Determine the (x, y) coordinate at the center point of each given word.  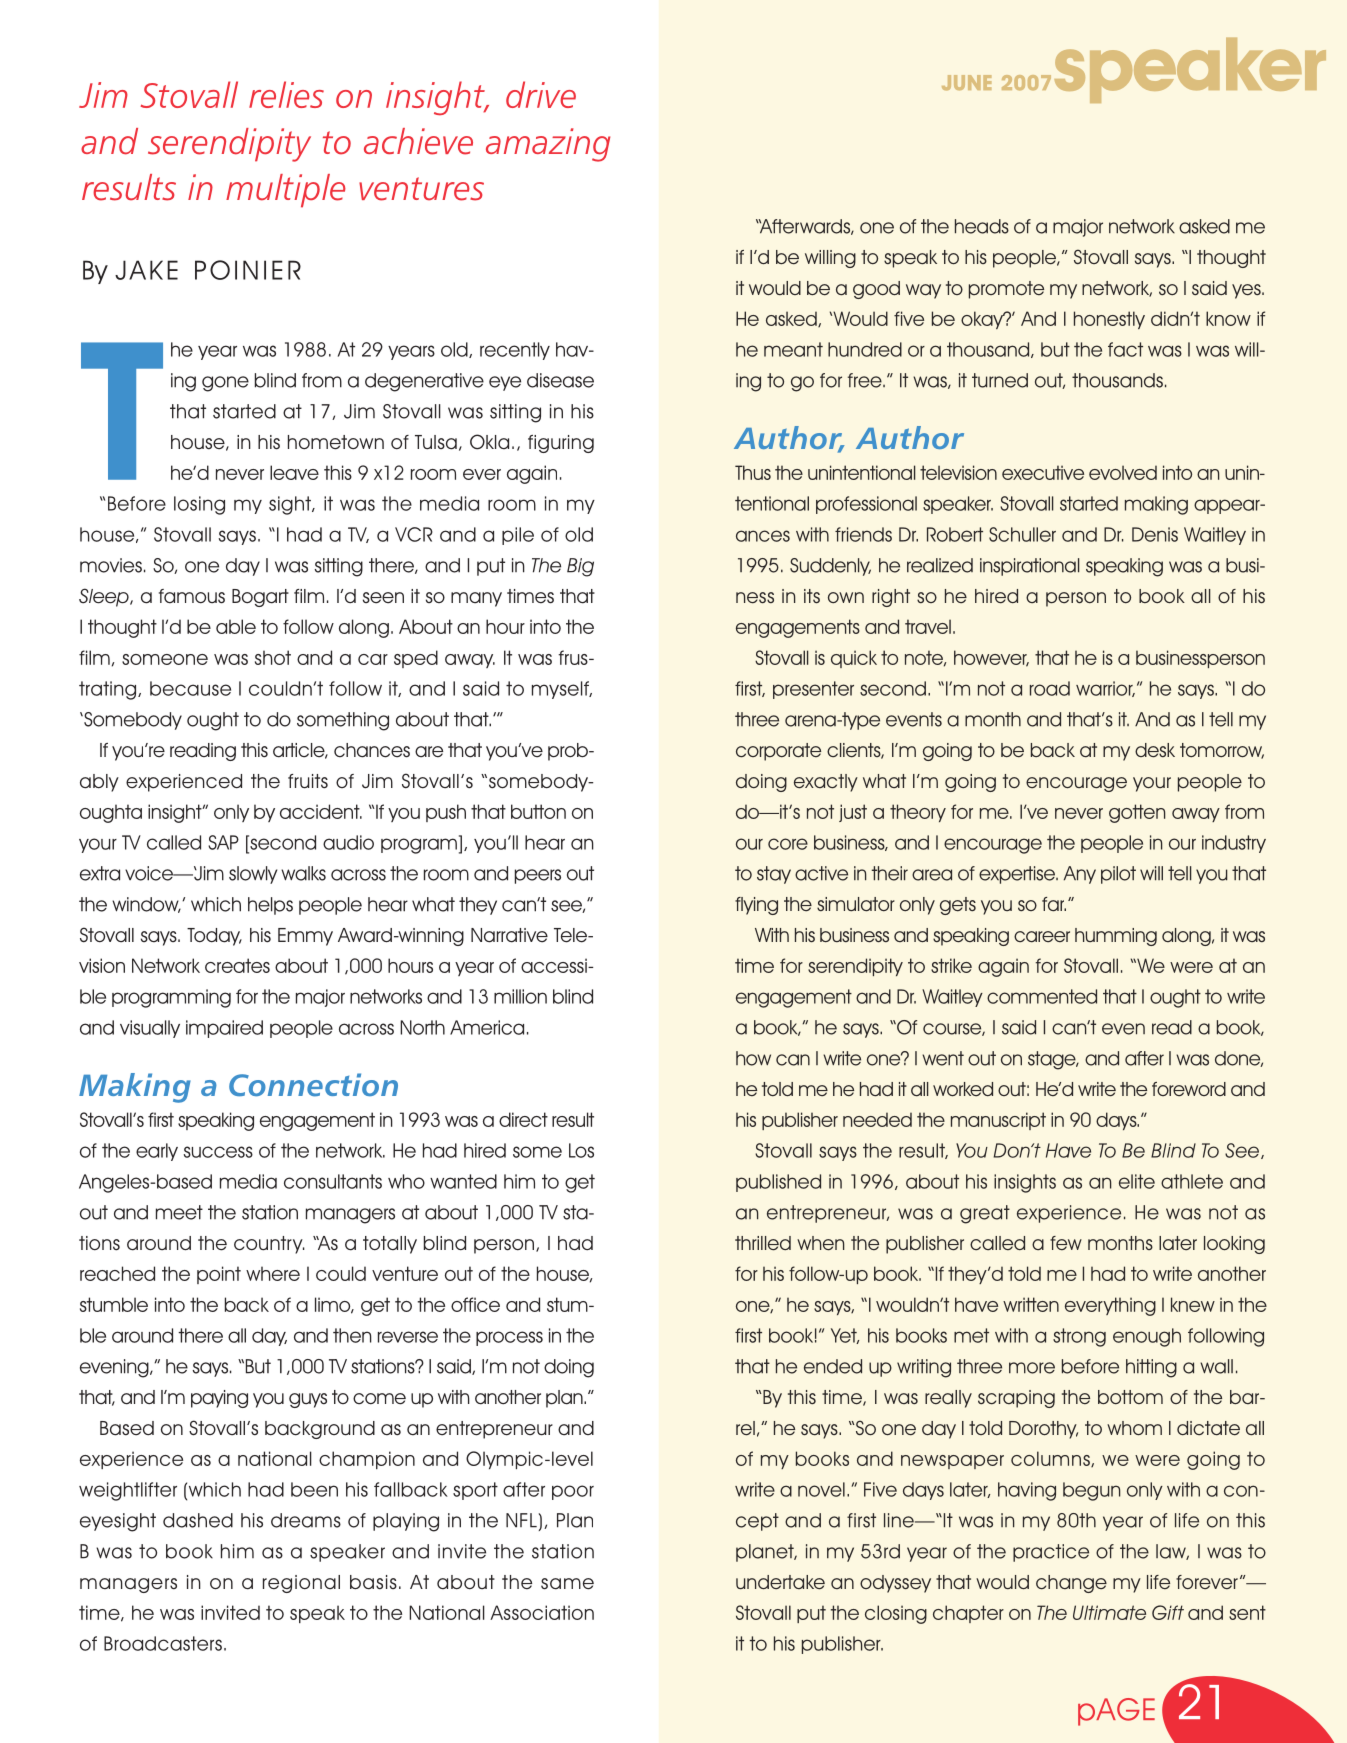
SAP (223, 842)
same (567, 1584)
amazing (548, 145)
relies (286, 94)
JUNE (966, 82)
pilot (1118, 875)
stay (774, 875)
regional (301, 1584)
